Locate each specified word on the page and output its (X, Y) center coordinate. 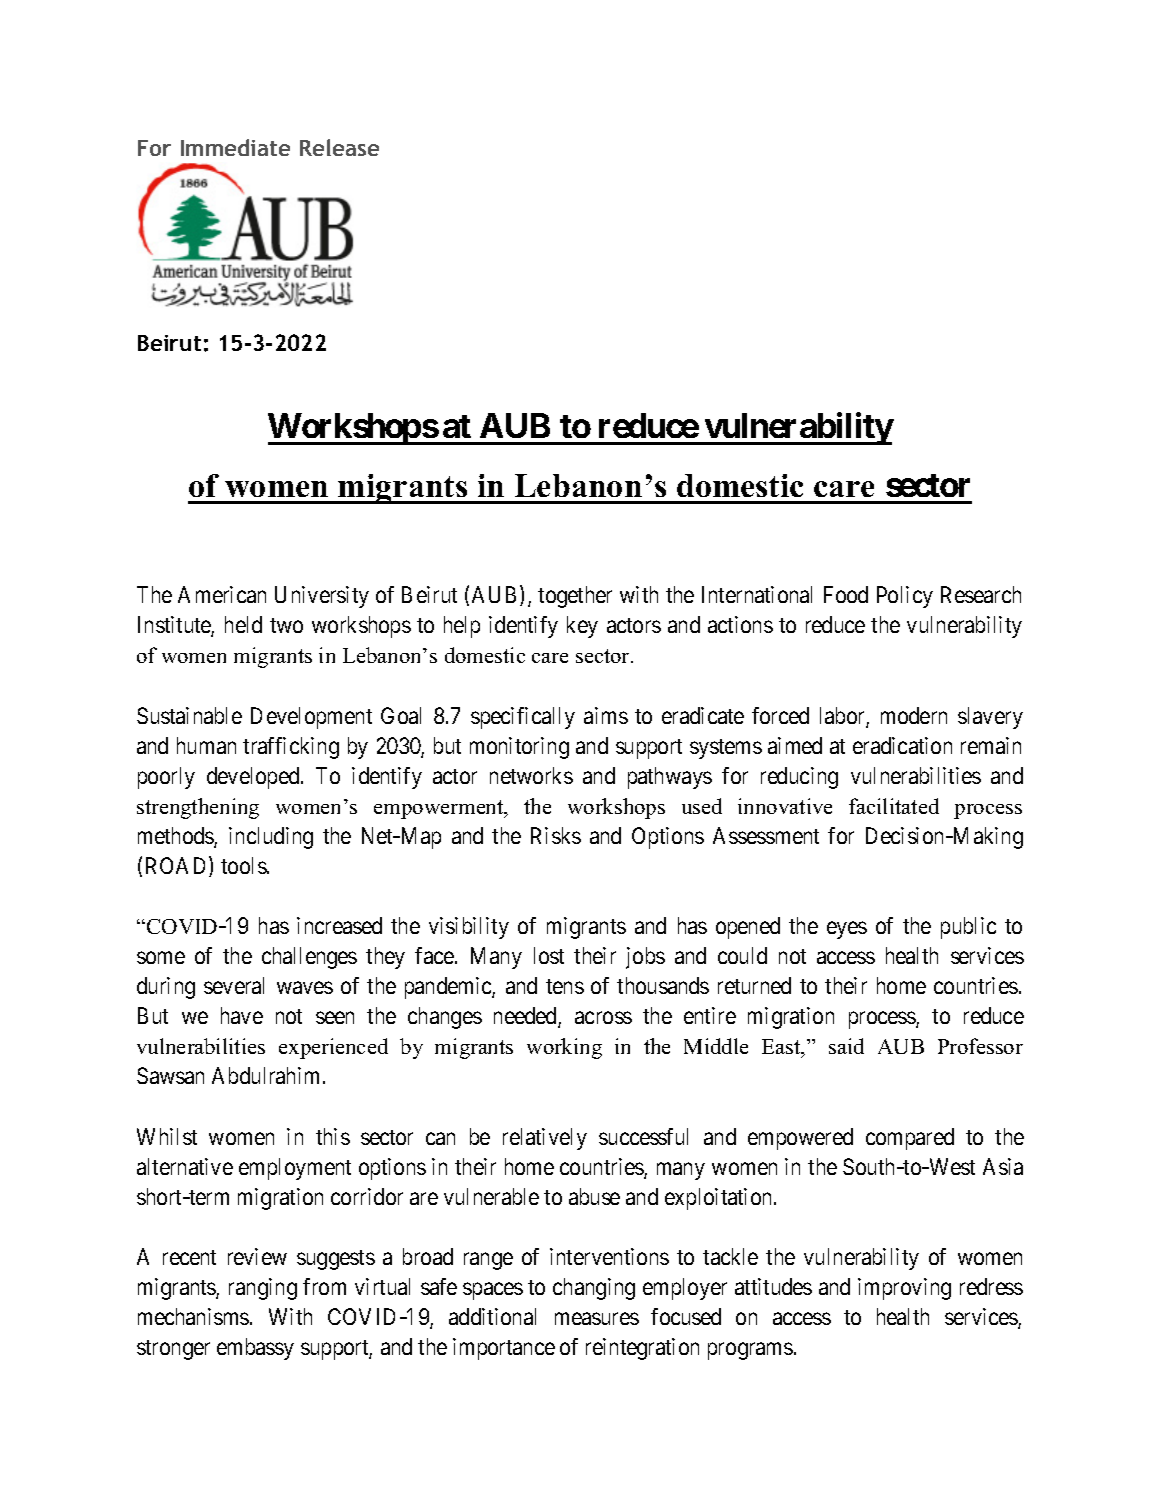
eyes (847, 930)
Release (339, 147)
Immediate (235, 147)
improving (904, 1289)
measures (597, 1319)
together (575, 597)
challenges (309, 958)
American (222, 594)
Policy (905, 597)
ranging (263, 1289)
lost (549, 955)
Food (846, 594)
